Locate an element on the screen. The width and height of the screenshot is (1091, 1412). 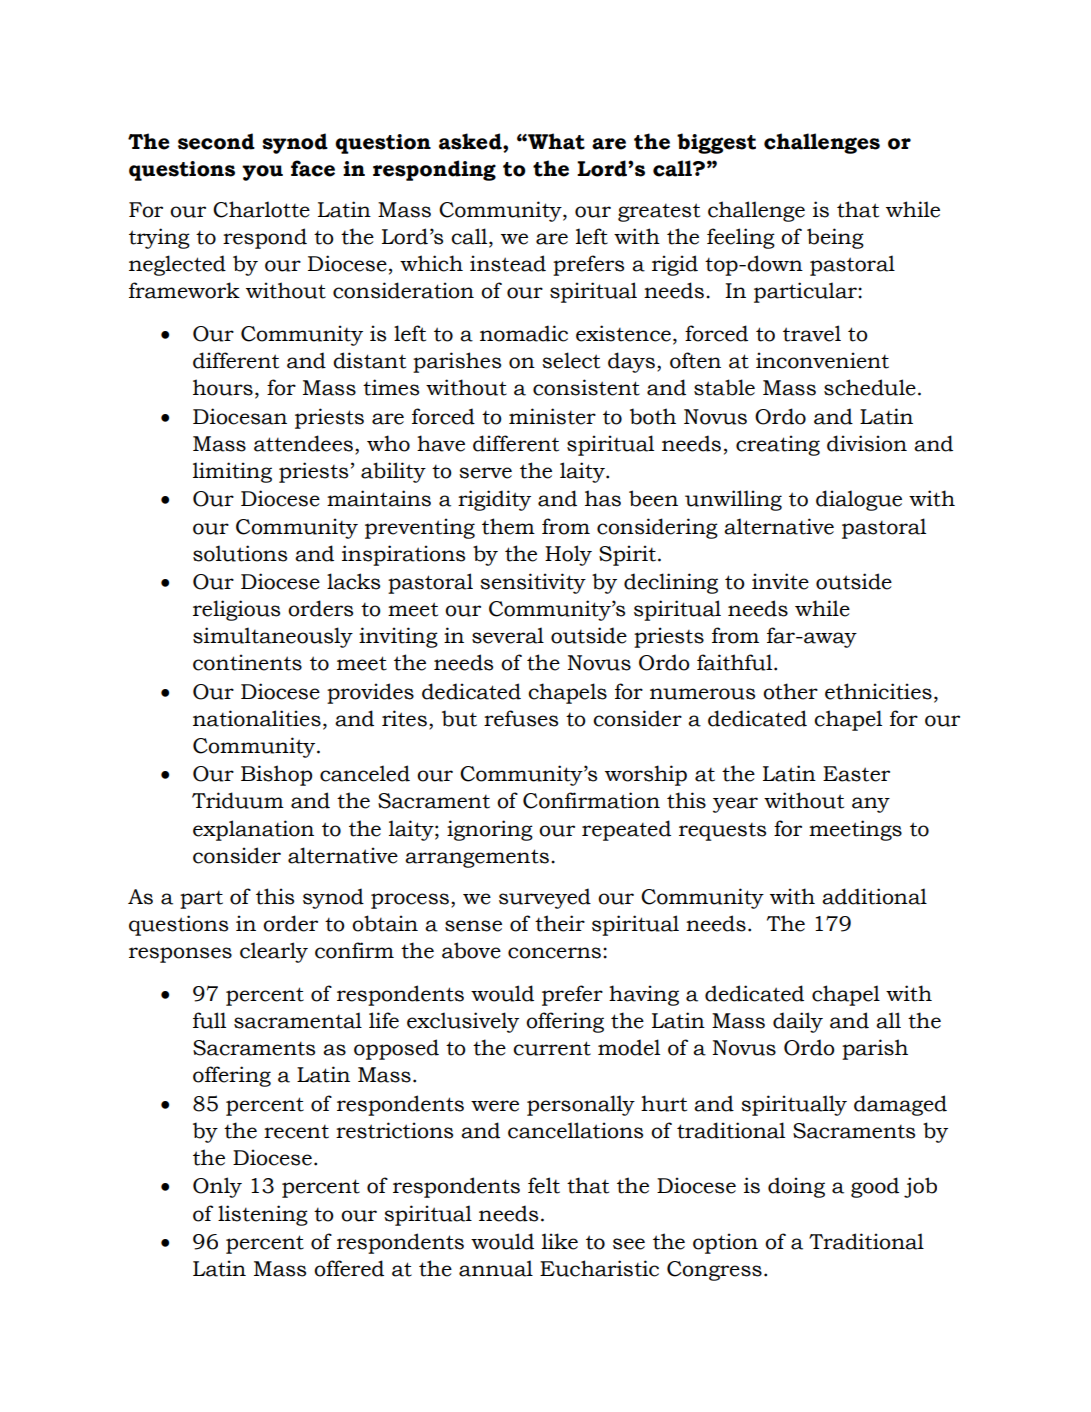
explanation is located at coordinates (253, 830).
